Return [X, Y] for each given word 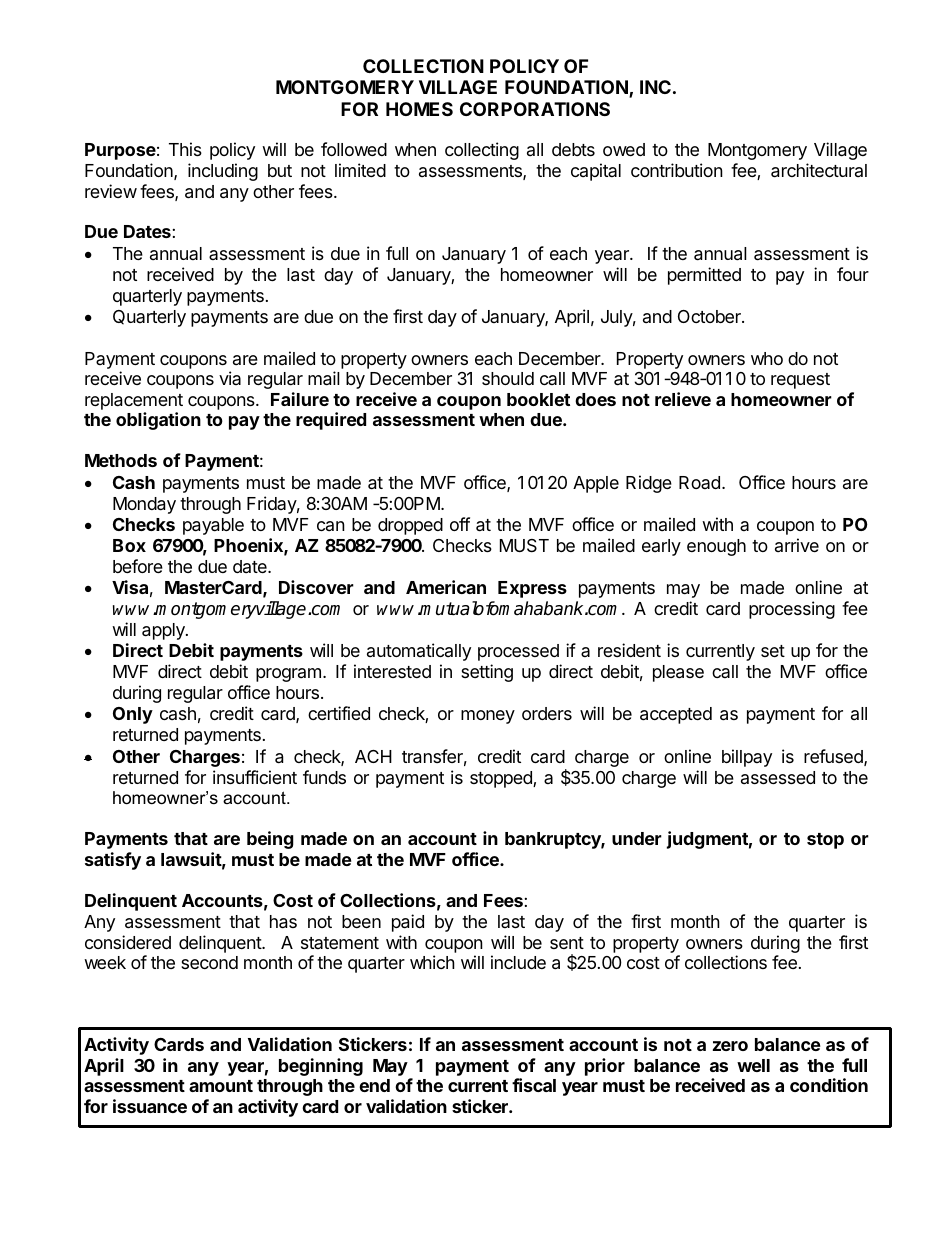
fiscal [534, 1085]
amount [221, 1086]
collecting [482, 151]
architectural [819, 170]
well [753, 1065]
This [185, 149]
